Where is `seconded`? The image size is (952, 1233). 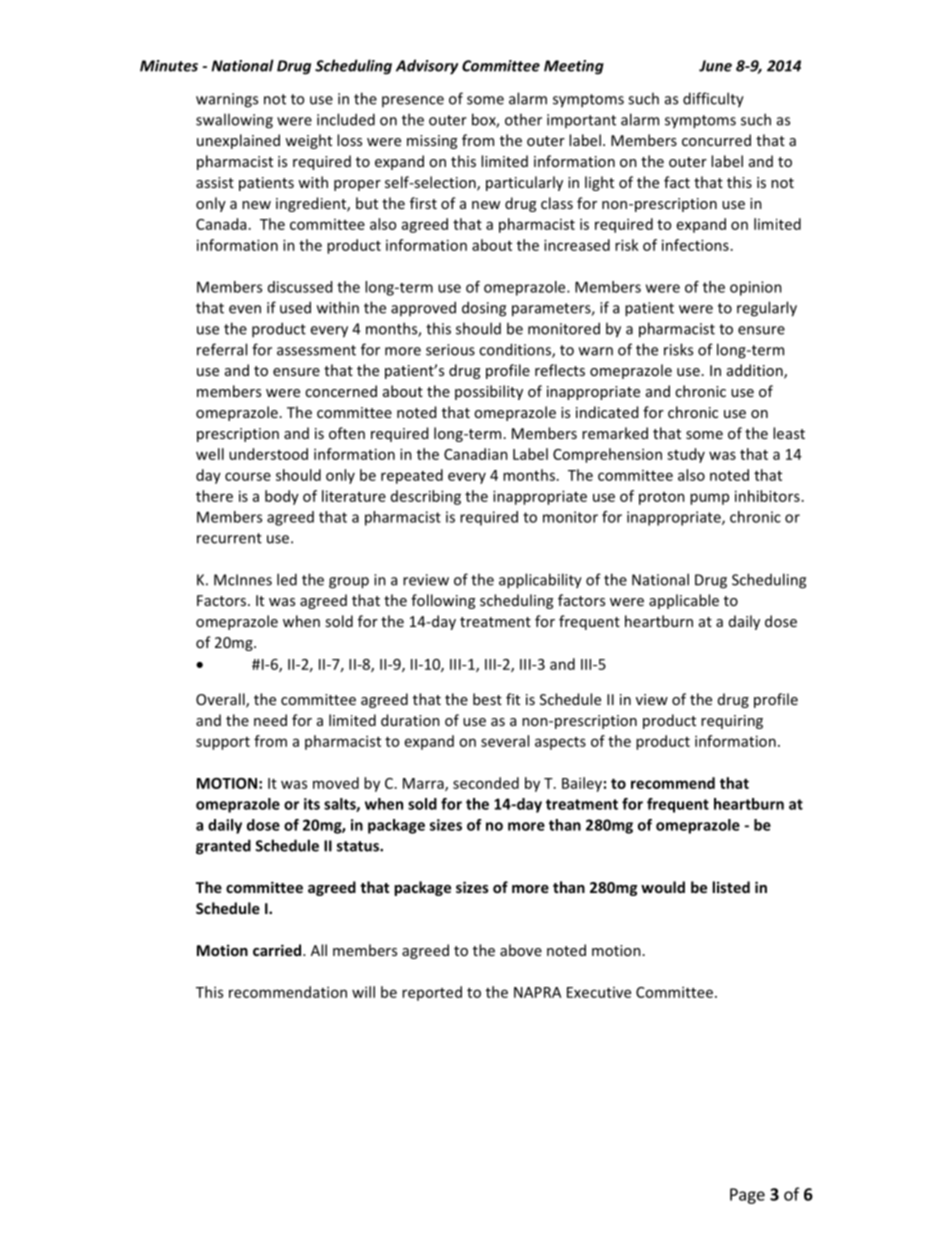 seconded is located at coordinates (486, 783).
